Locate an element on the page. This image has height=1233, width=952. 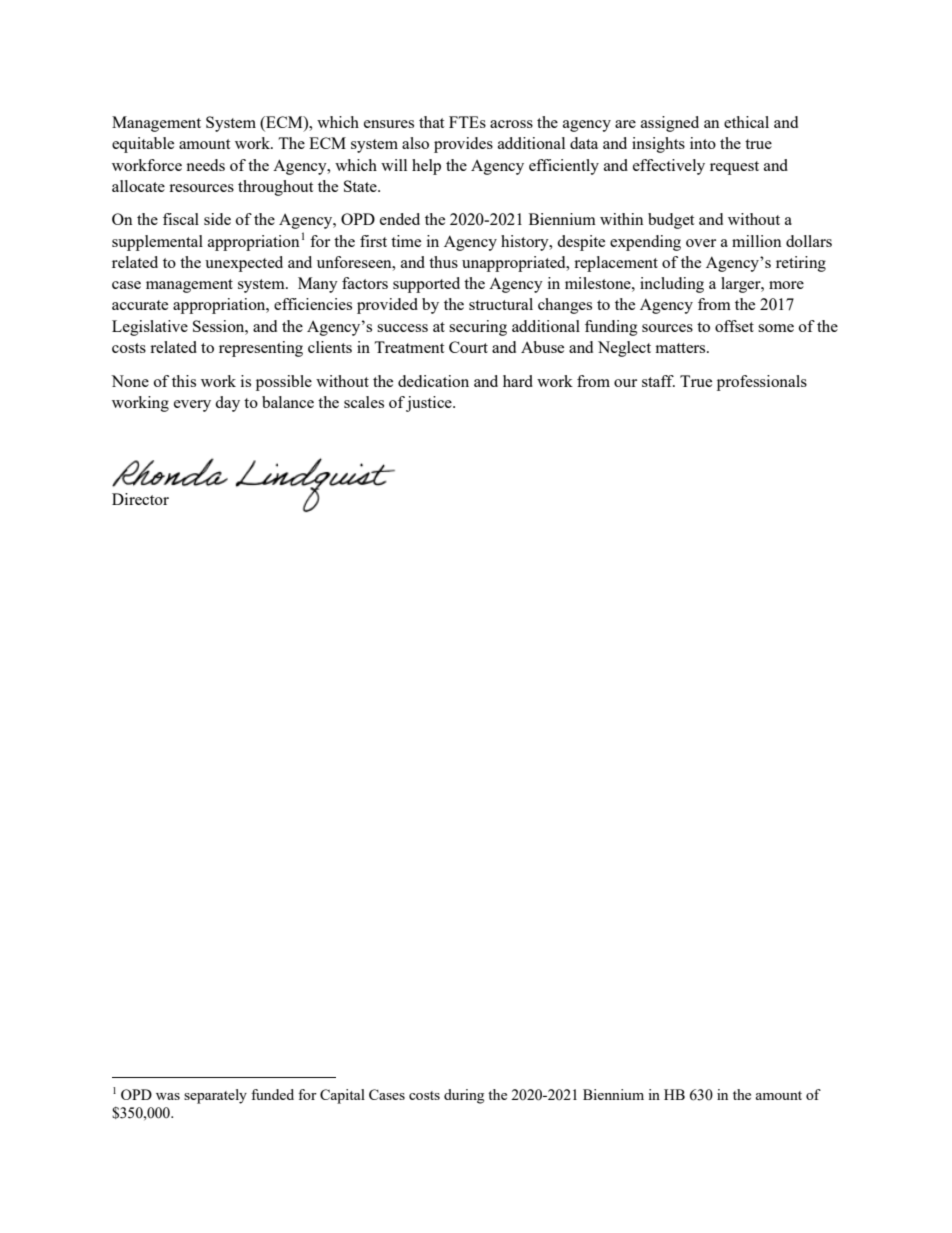
during is located at coordinates (464, 1096).
